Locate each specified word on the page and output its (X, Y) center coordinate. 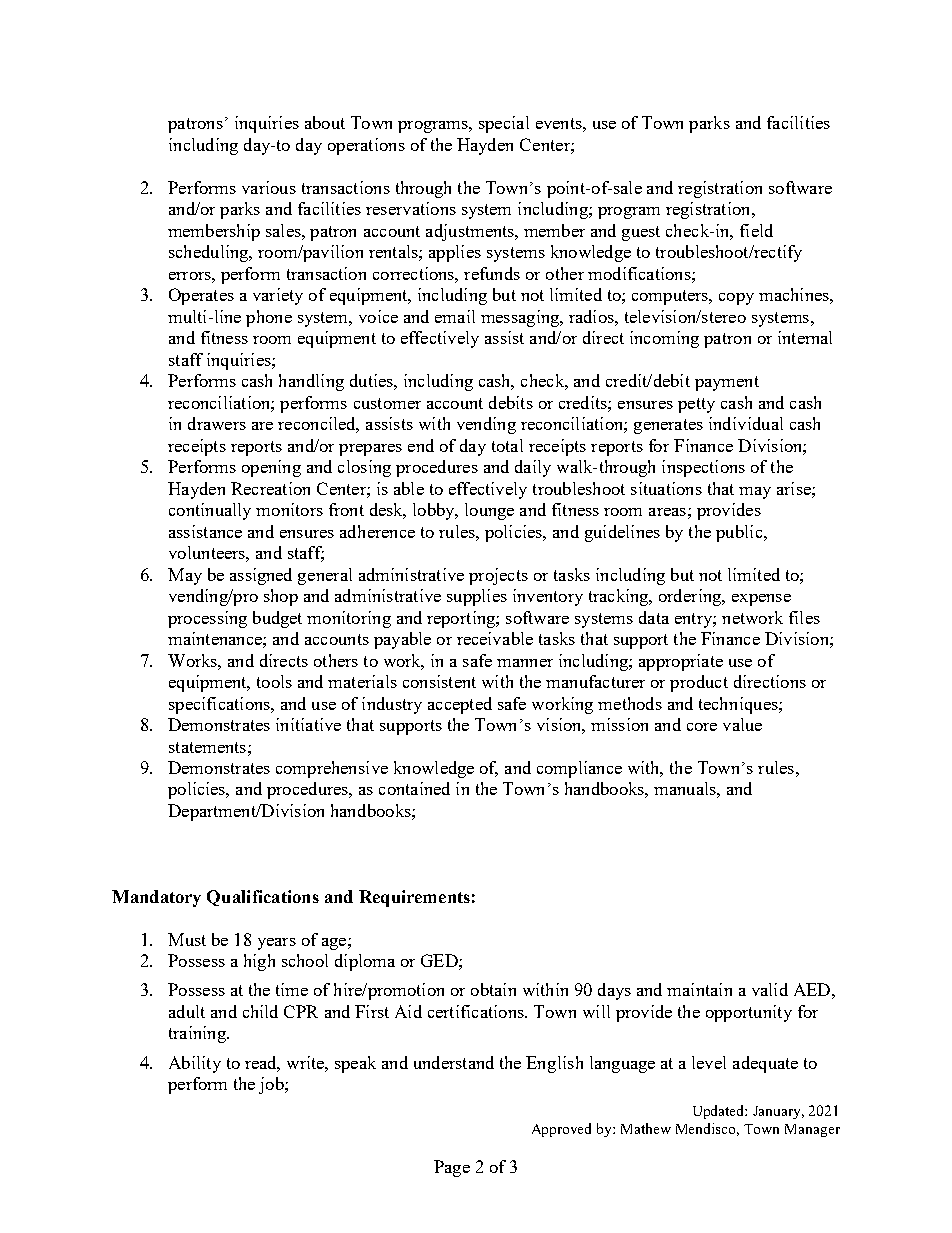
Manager (812, 1130)
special (504, 124)
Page (452, 1168)
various (269, 187)
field (756, 230)
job (272, 1085)
